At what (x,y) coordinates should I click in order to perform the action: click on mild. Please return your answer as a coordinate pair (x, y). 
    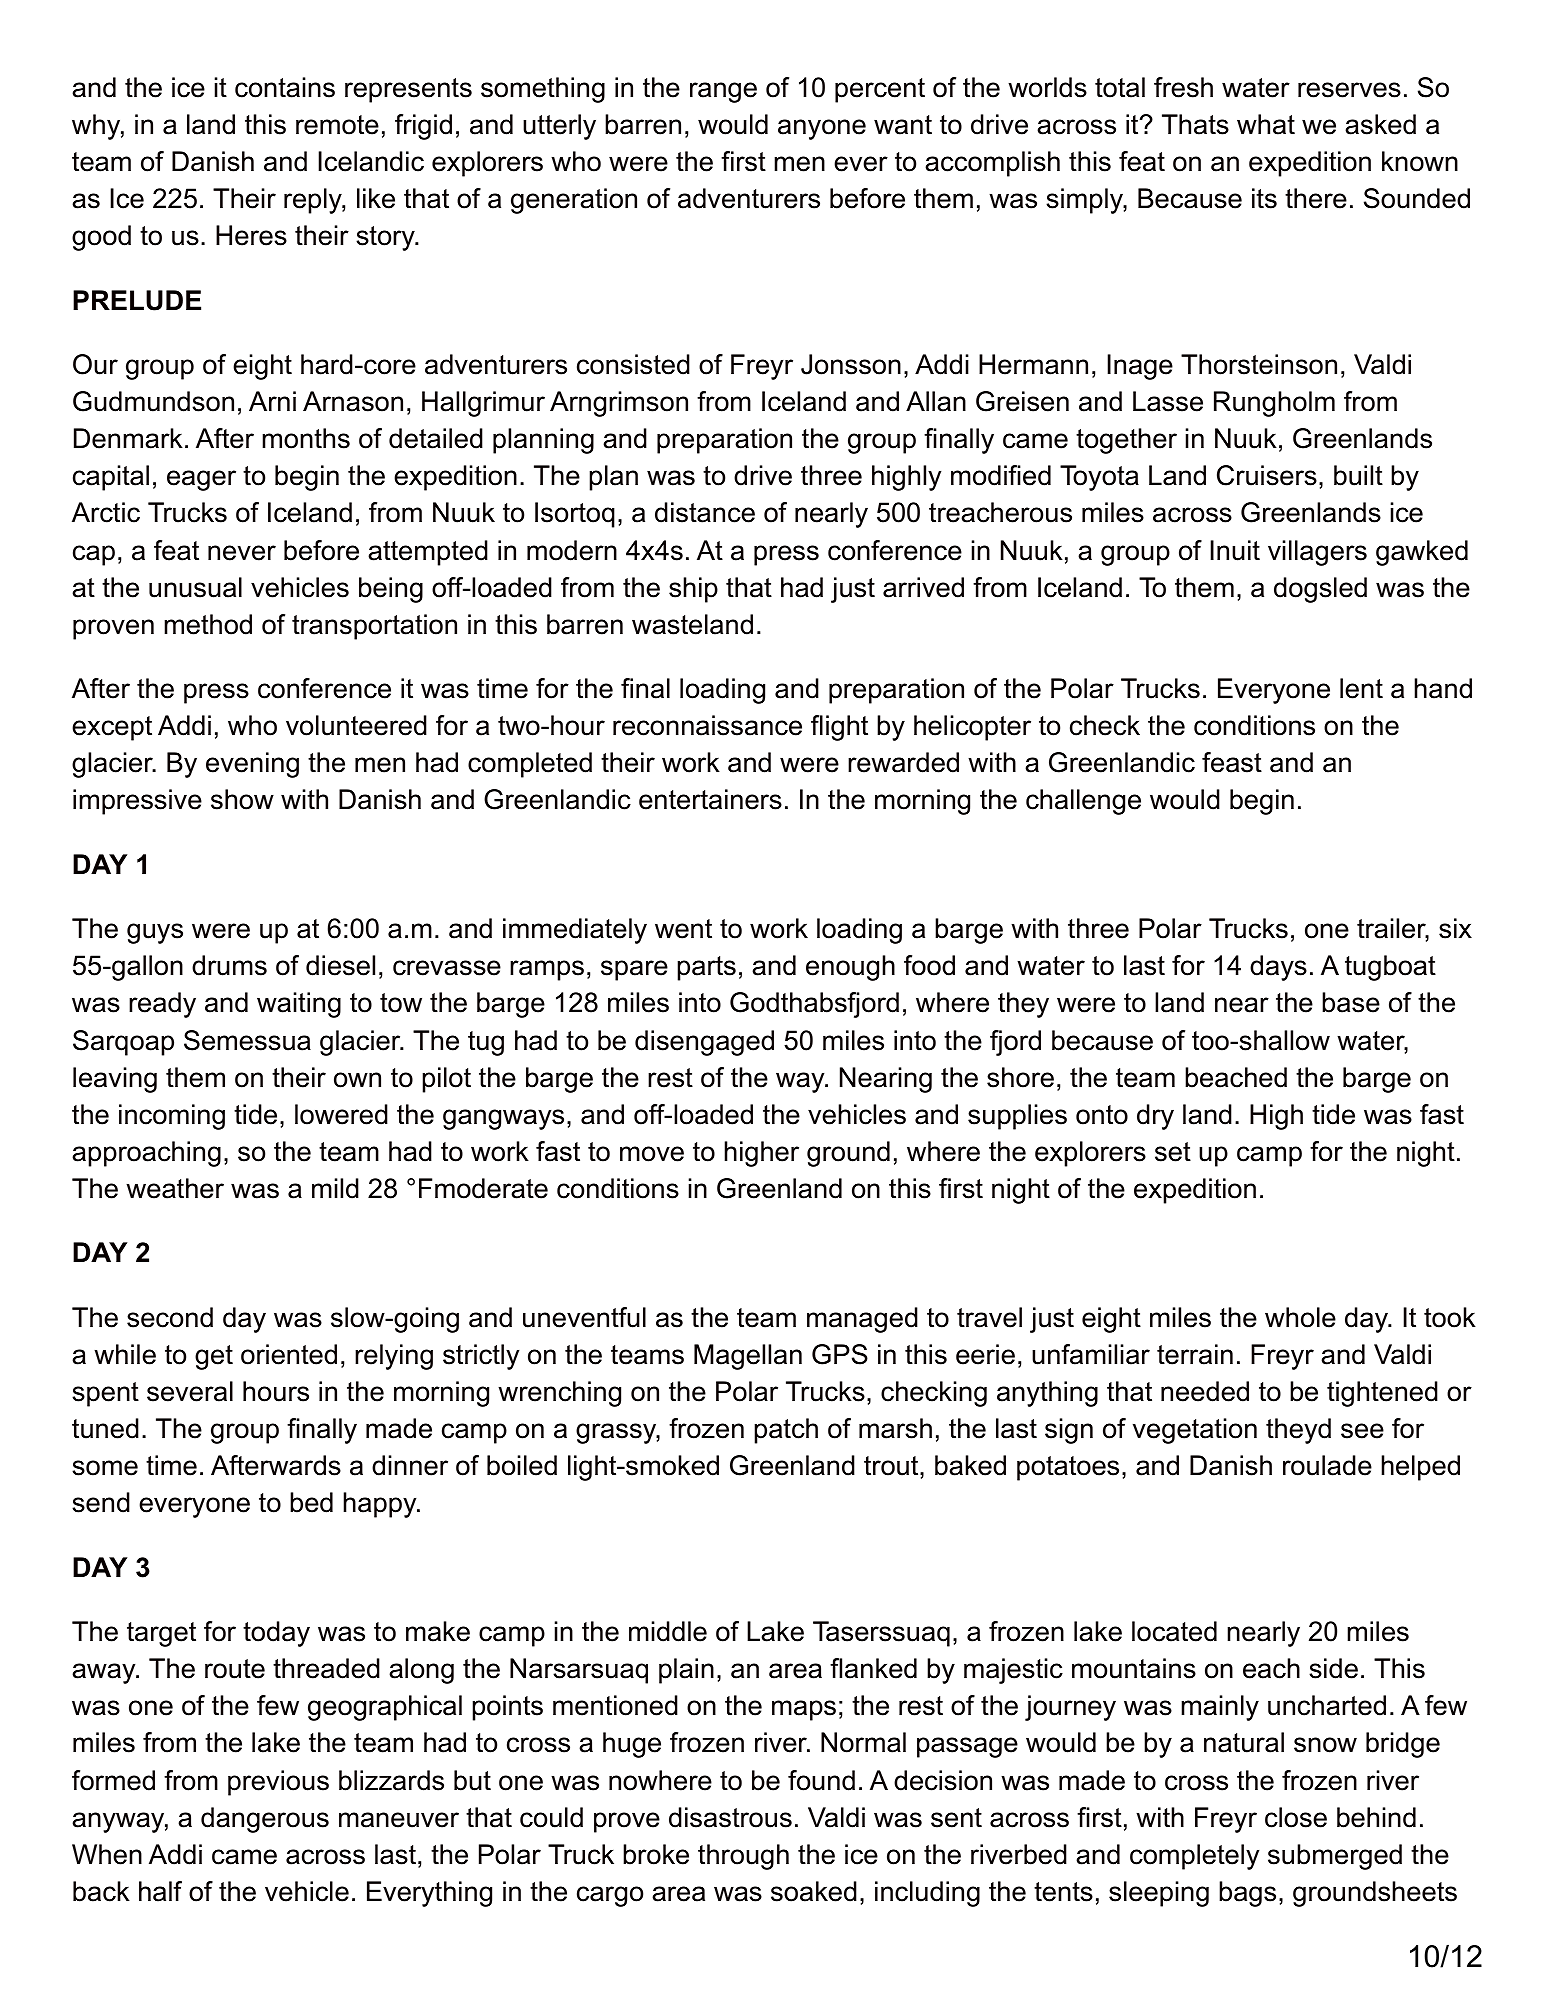
    Looking at the image, I should click on (335, 1188).
